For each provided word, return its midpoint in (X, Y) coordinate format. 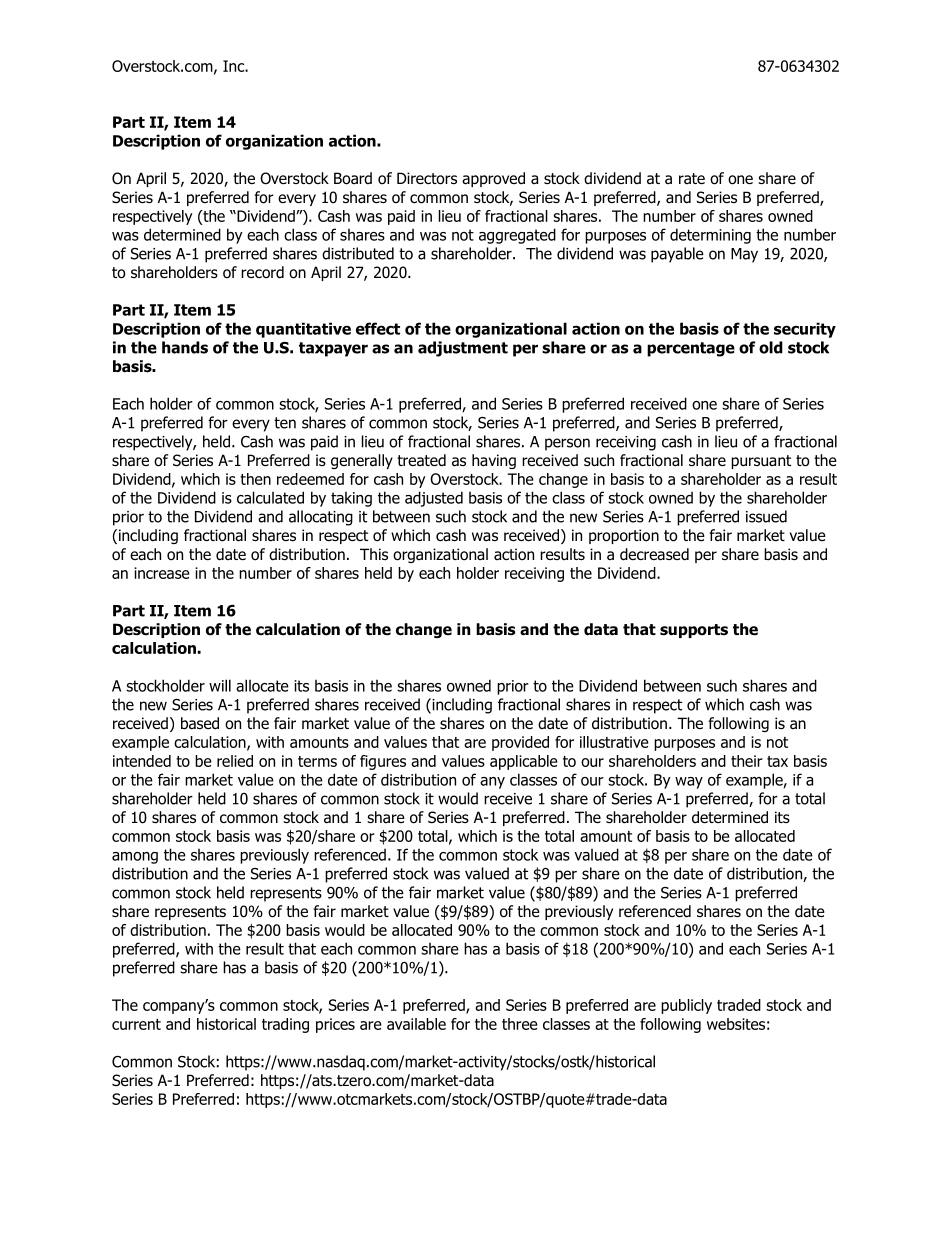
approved (493, 179)
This (374, 554)
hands (185, 347)
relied (235, 761)
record (262, 272)
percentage (691, 349)
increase (162, 573)
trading (285, 1025)
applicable (524, 762)
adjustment (463, 349)
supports (694, 631)
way (689, 783)
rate (692, 178)
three (520, 1024)
